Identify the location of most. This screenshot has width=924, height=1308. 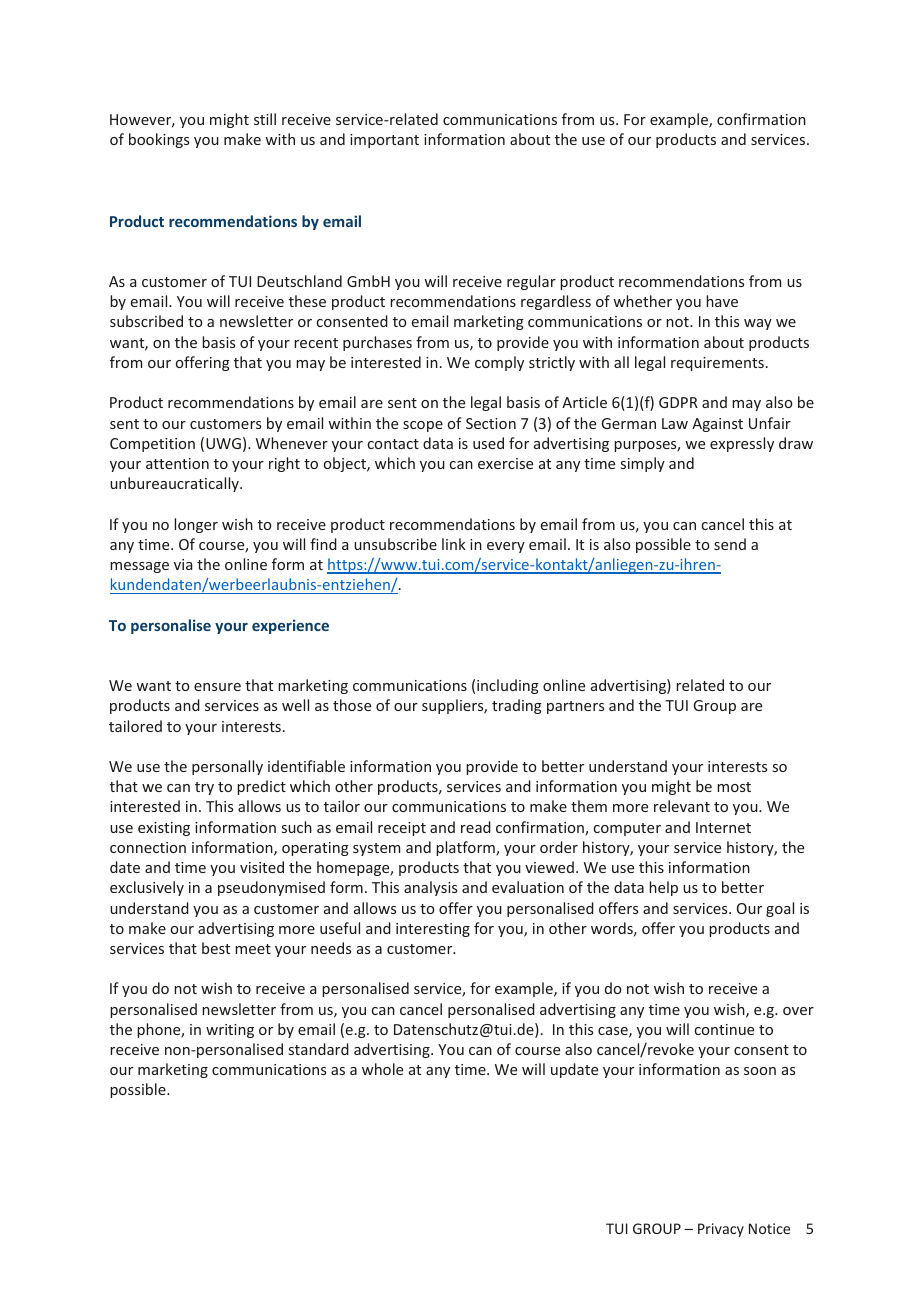
(734, 787).
